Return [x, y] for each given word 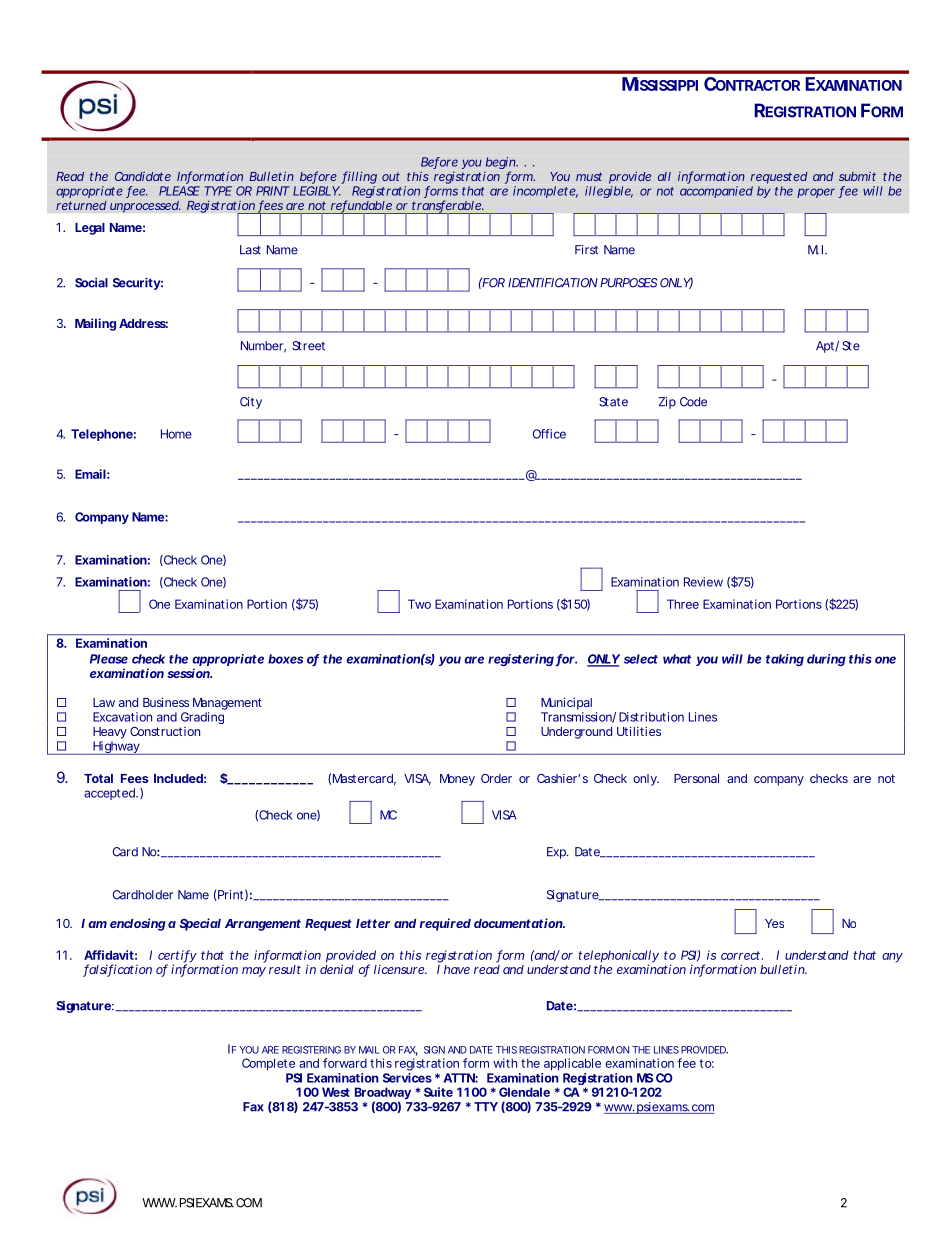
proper [816, 193]
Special [200, 924]
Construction [165, 731]
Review [703, 582]
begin [501, 164]
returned [81, 205]
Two [419, 604]
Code [693, 402]
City [251, 403]
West [336, 1092]
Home [176, 434]
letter [373, 923]
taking [785, 660]
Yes [774, 923]
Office [549, 434]
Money [457, 780]
